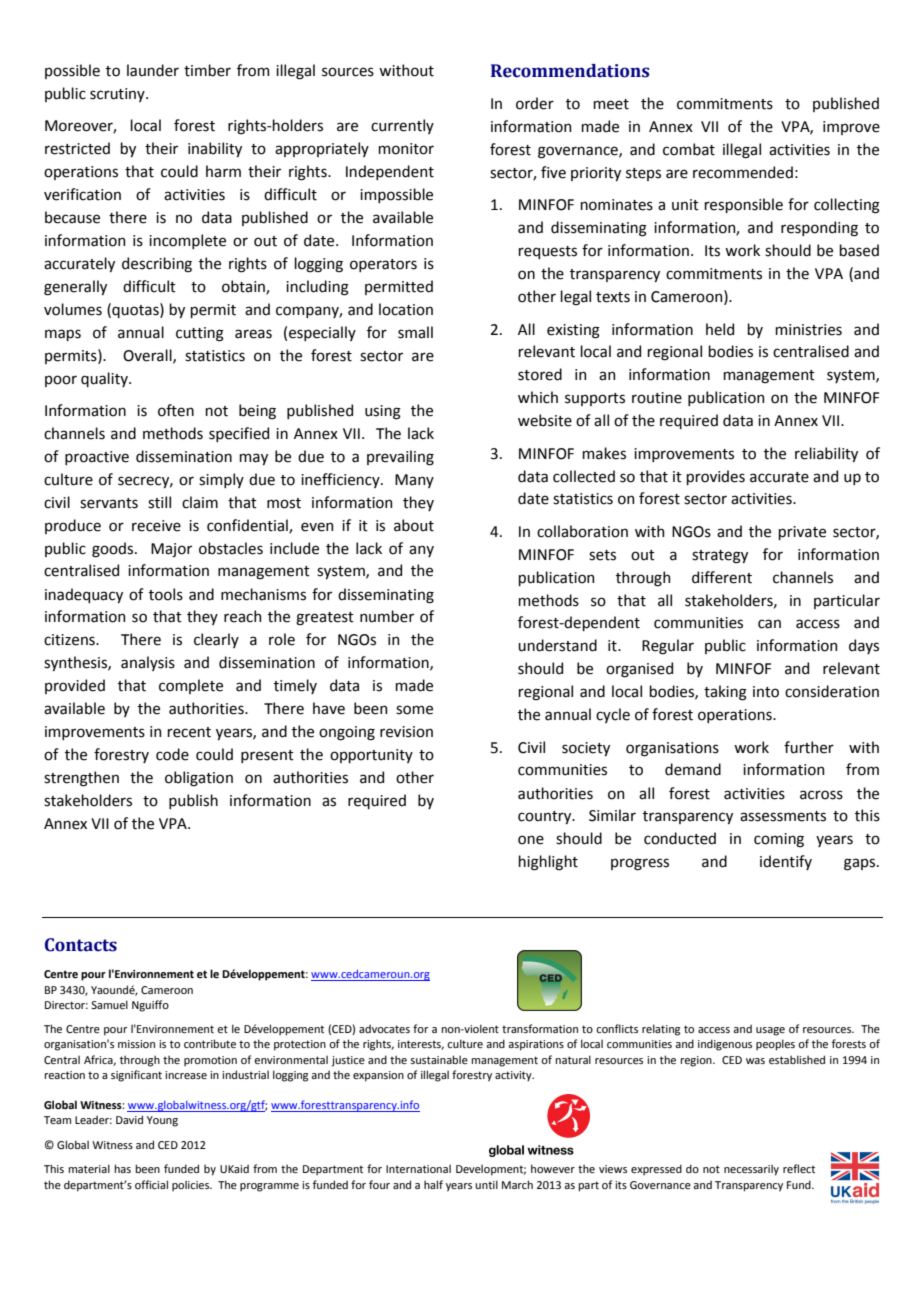 This image has width=924, height=1308. Describe the element at coordinates (156, 526) in the image. I see `receive` at that location.
